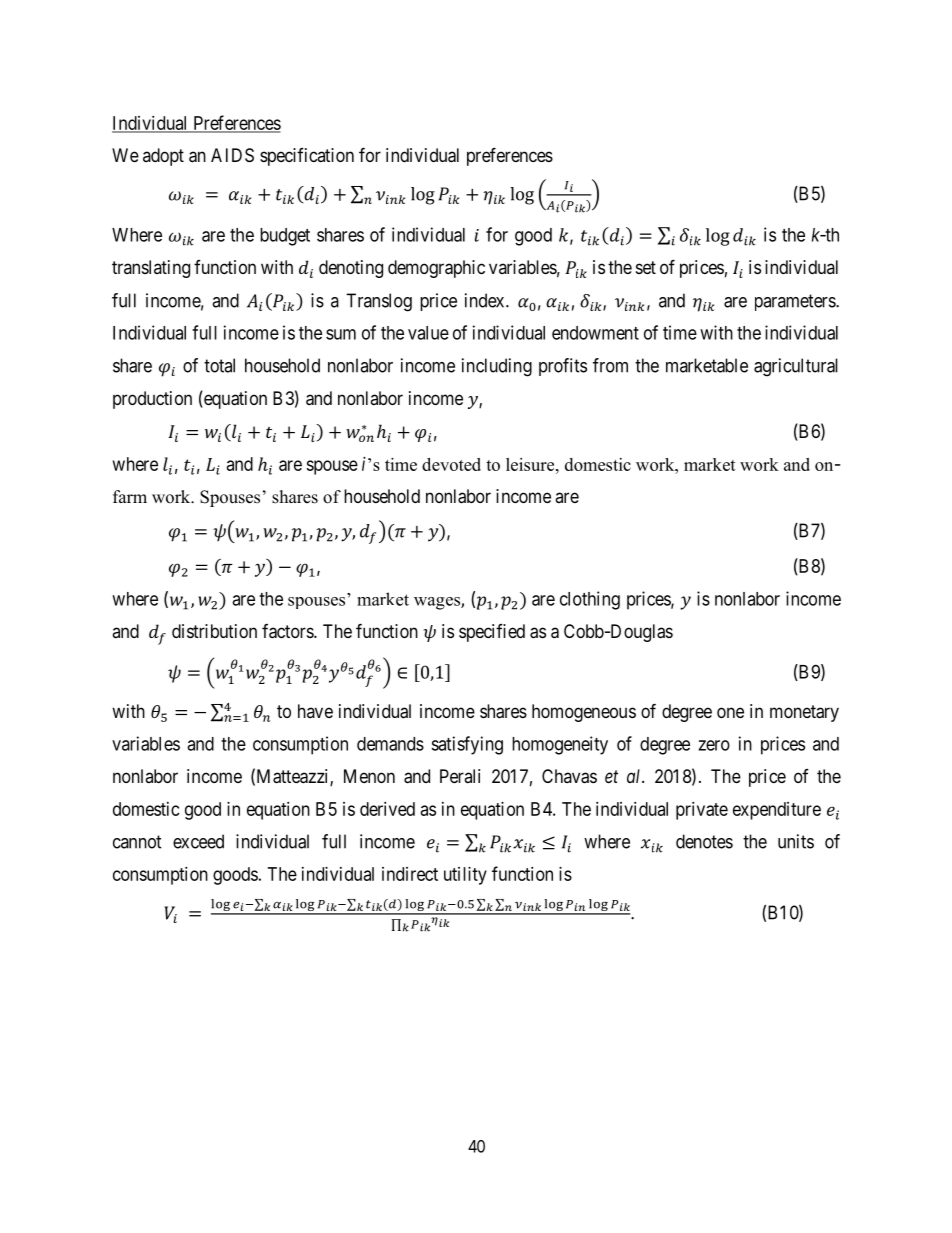 Image resolution: width=952 pixels, height=1233 pixels. What do you see at coordinates (704, 841) in the screenshot?
I see `denotes` at bounding box center [704, 841].
